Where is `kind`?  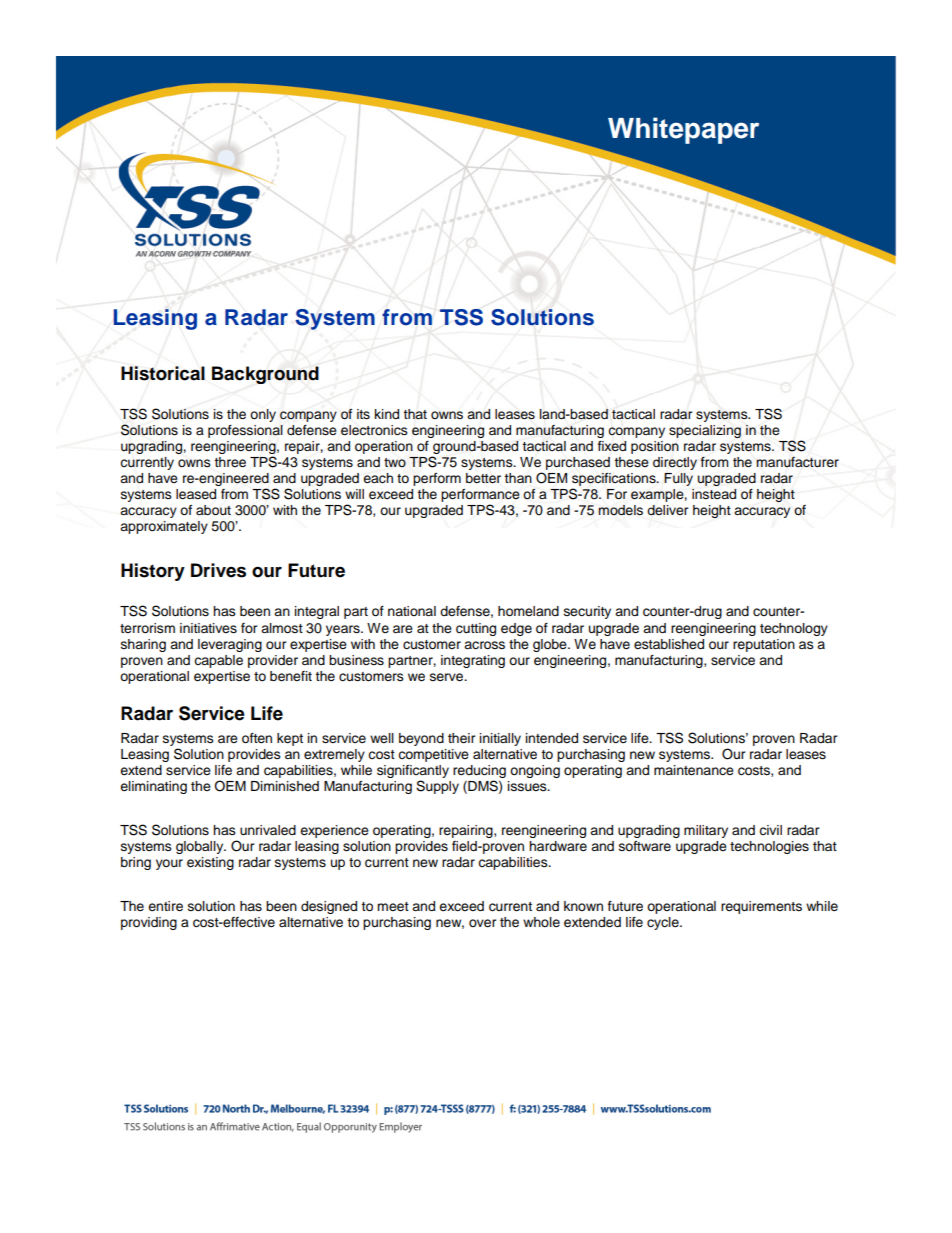 kind is located at coordinates (387, 414).
